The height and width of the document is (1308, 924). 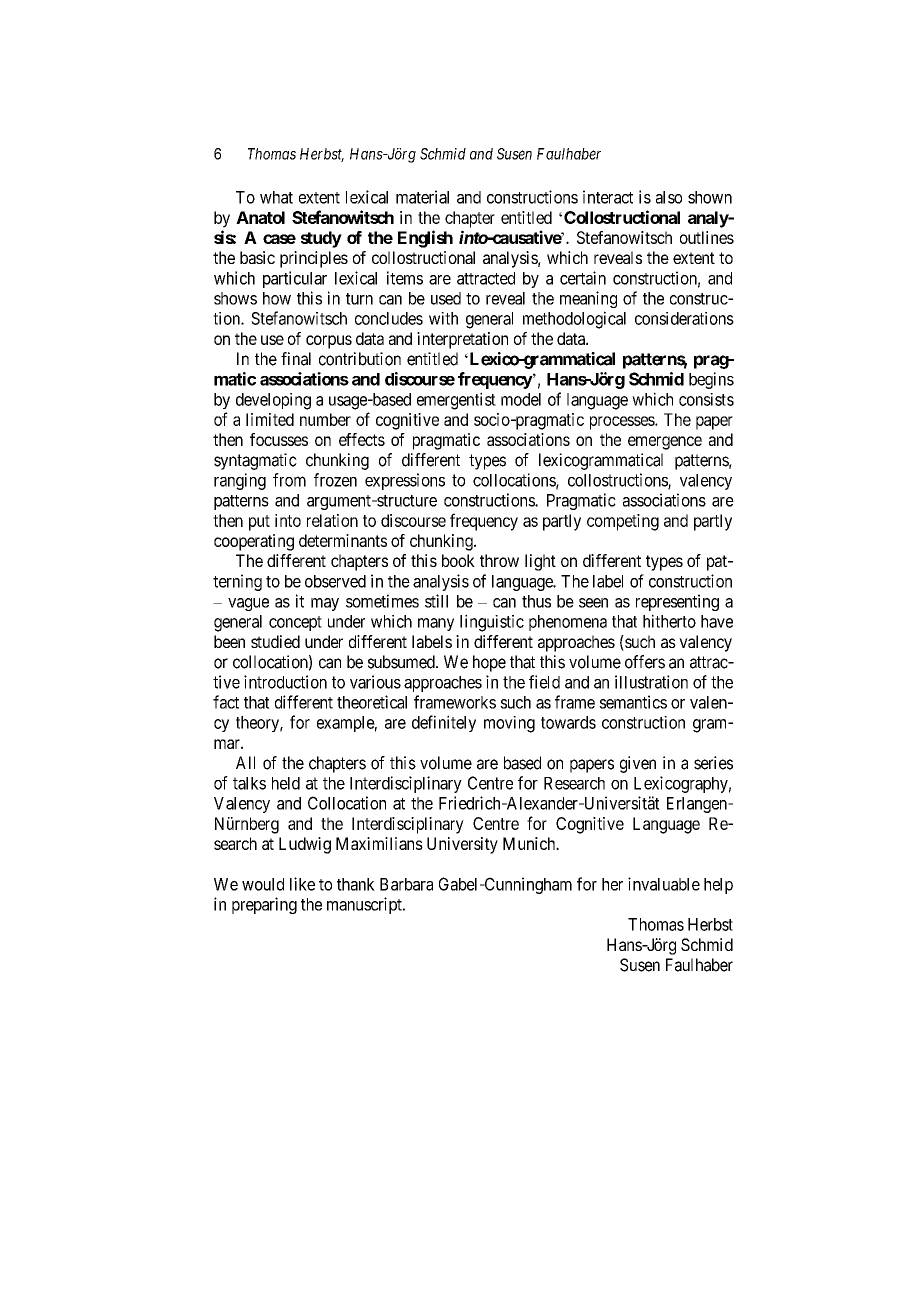 What do you see at coordinates (623, 522) in the document?
I see `competing` at bounding box center [623, 522].
